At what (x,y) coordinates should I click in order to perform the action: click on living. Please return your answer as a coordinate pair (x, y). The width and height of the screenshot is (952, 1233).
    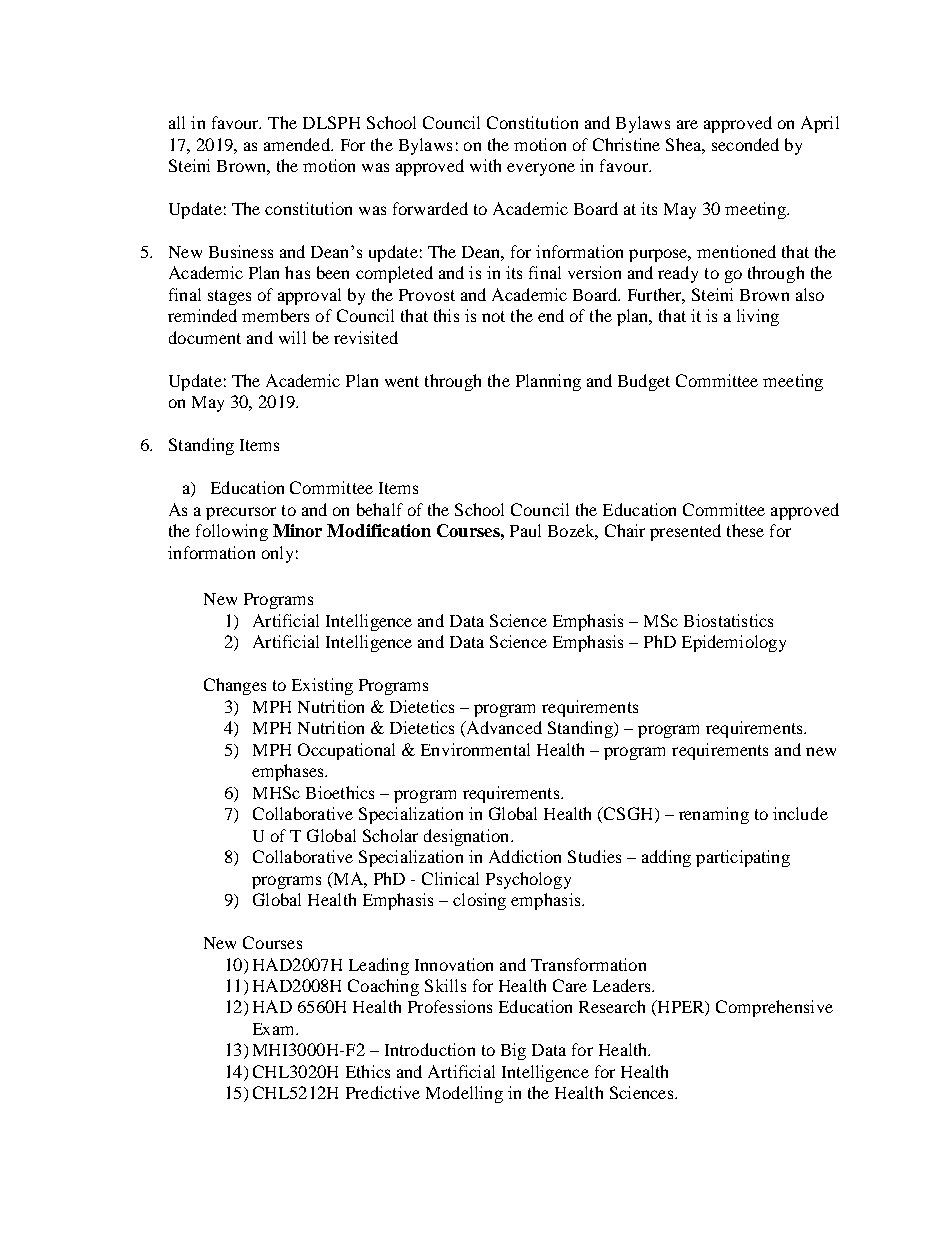
    Looking at the image, I should click on (758, 317).
